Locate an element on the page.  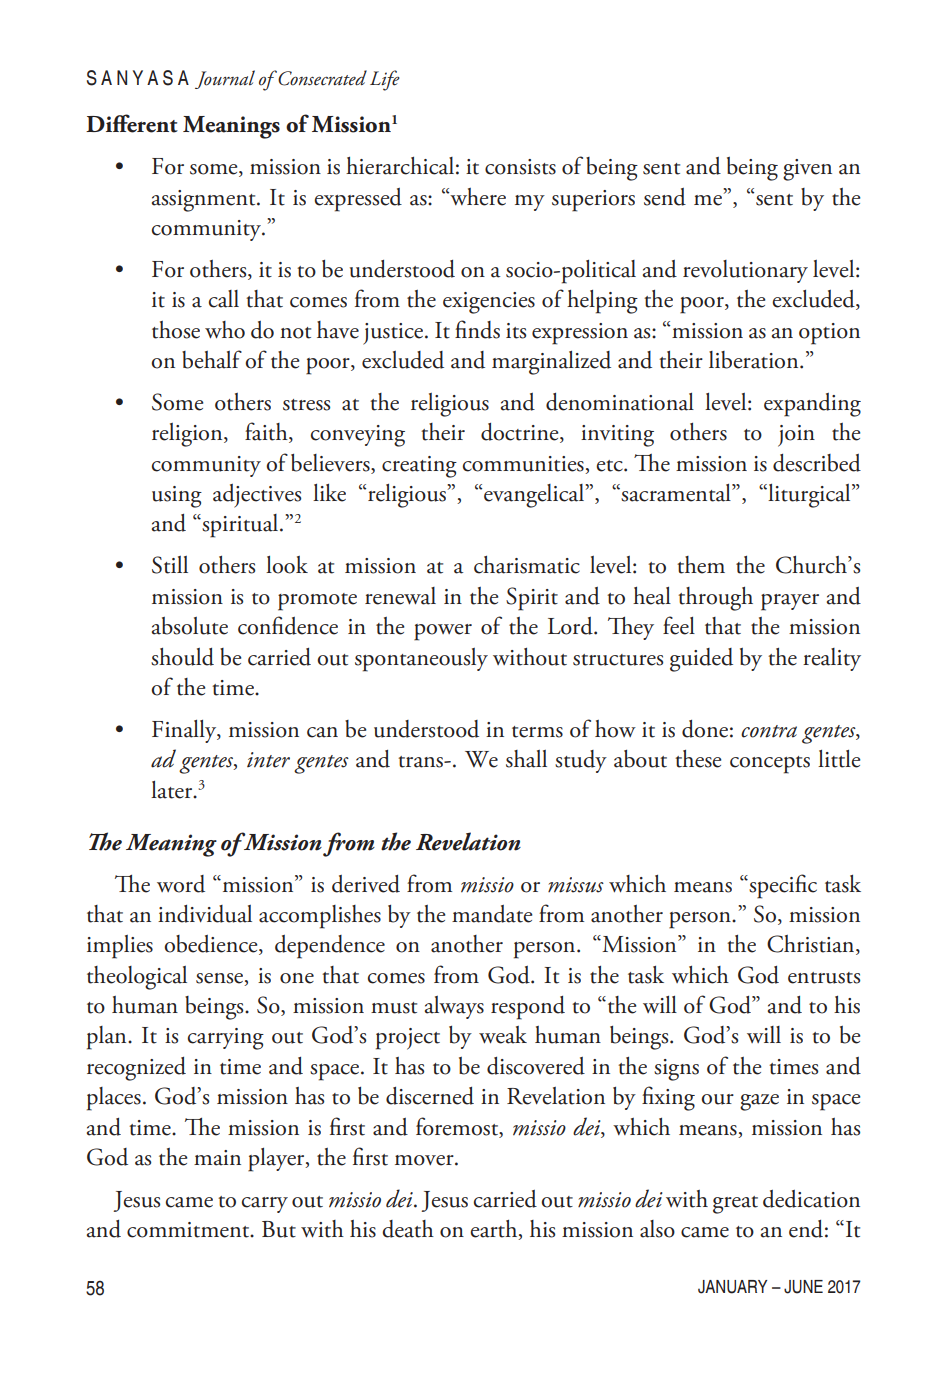
spontaneously is located at coordinates (421, 660).
